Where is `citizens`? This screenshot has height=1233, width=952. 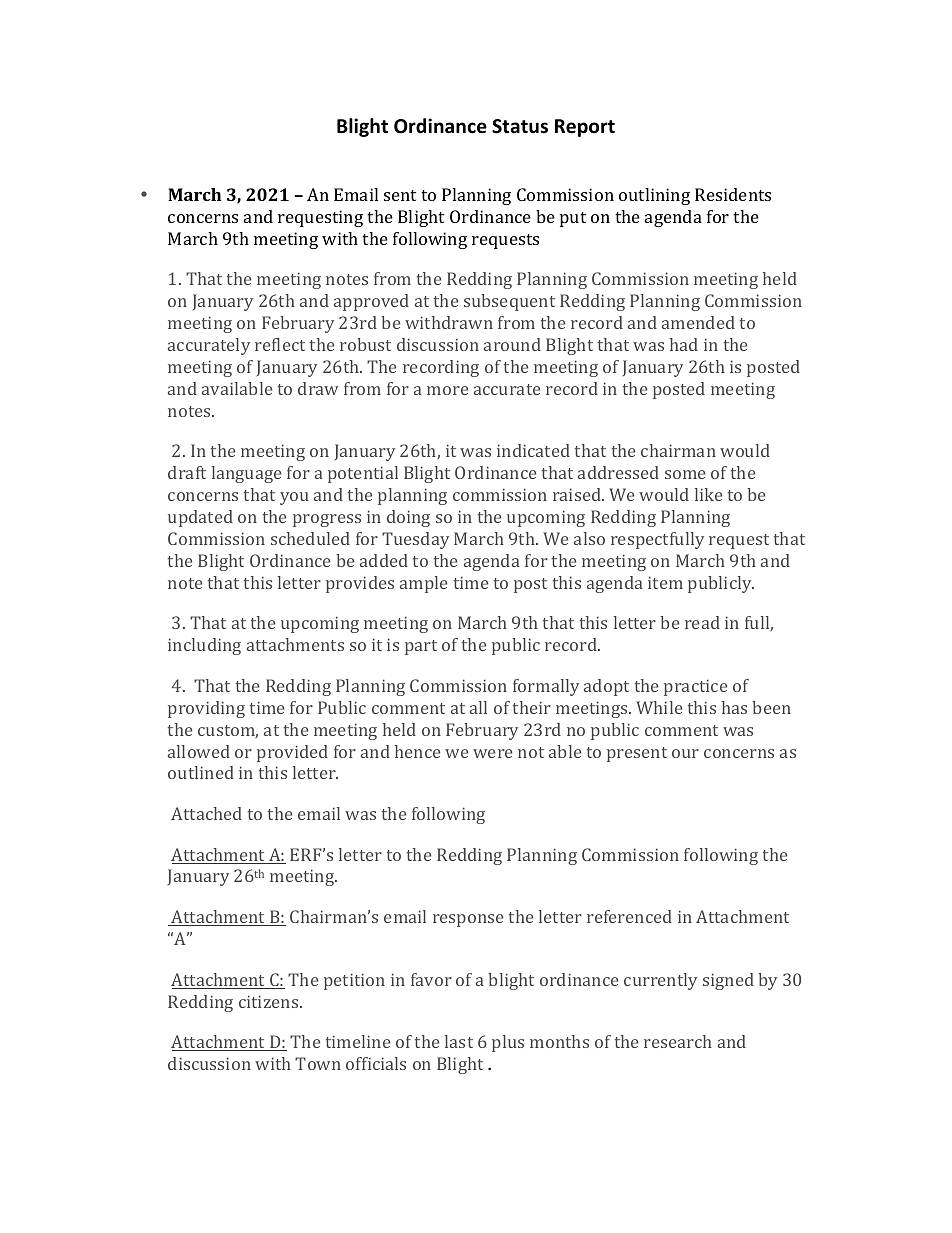
citizens is located at coordinates (270, 1001).
